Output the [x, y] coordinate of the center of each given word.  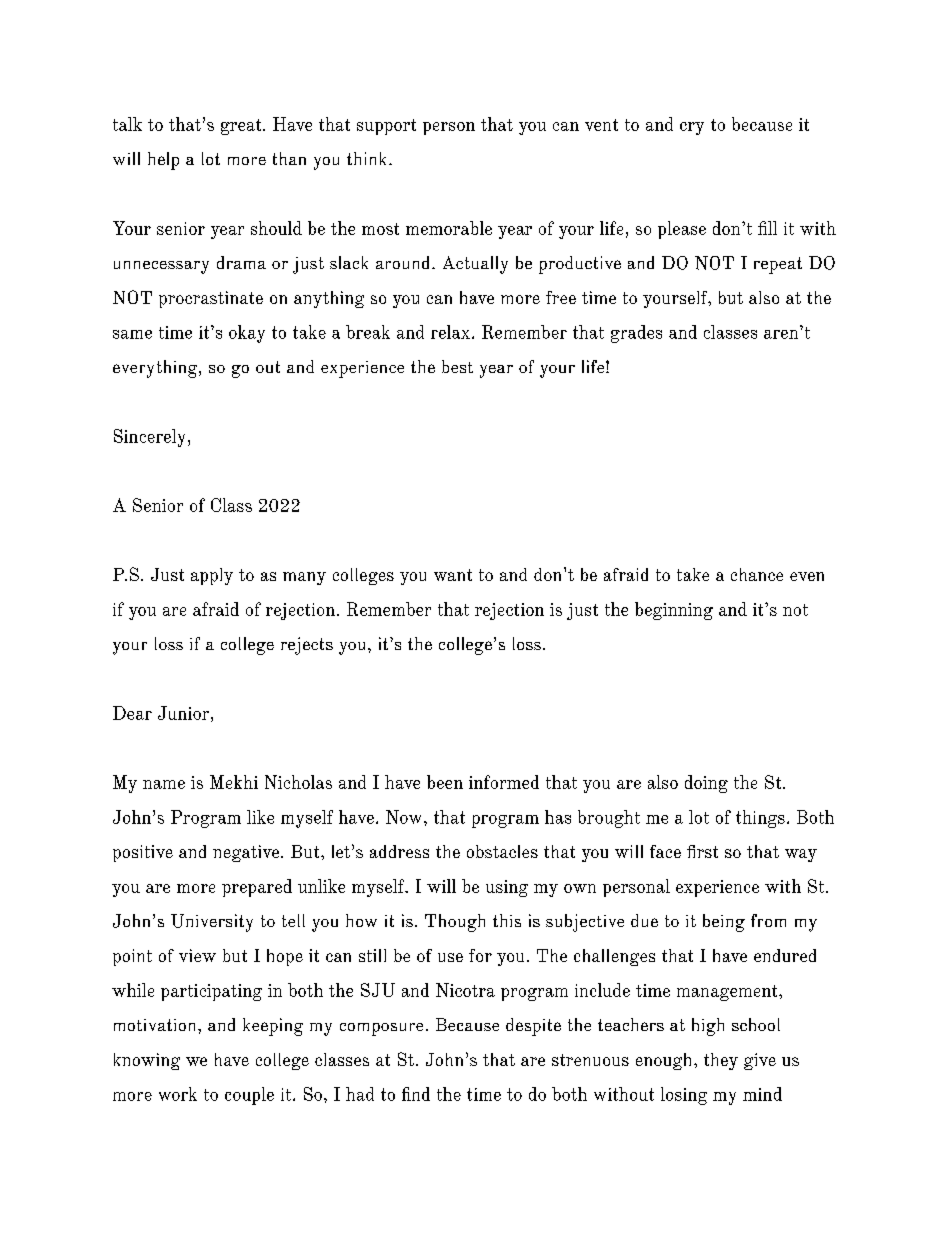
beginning [674, 611]
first [702, 851]
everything [156, 369]
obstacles [502, 851]
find [416, 1094]
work [178, 1094]
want [453, 575]
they [721, 1061]
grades [636, 334]
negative [247, 853]
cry [692, 128]
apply [212, 576]
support [386, 127]
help [163, 161]
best [457, 366]
